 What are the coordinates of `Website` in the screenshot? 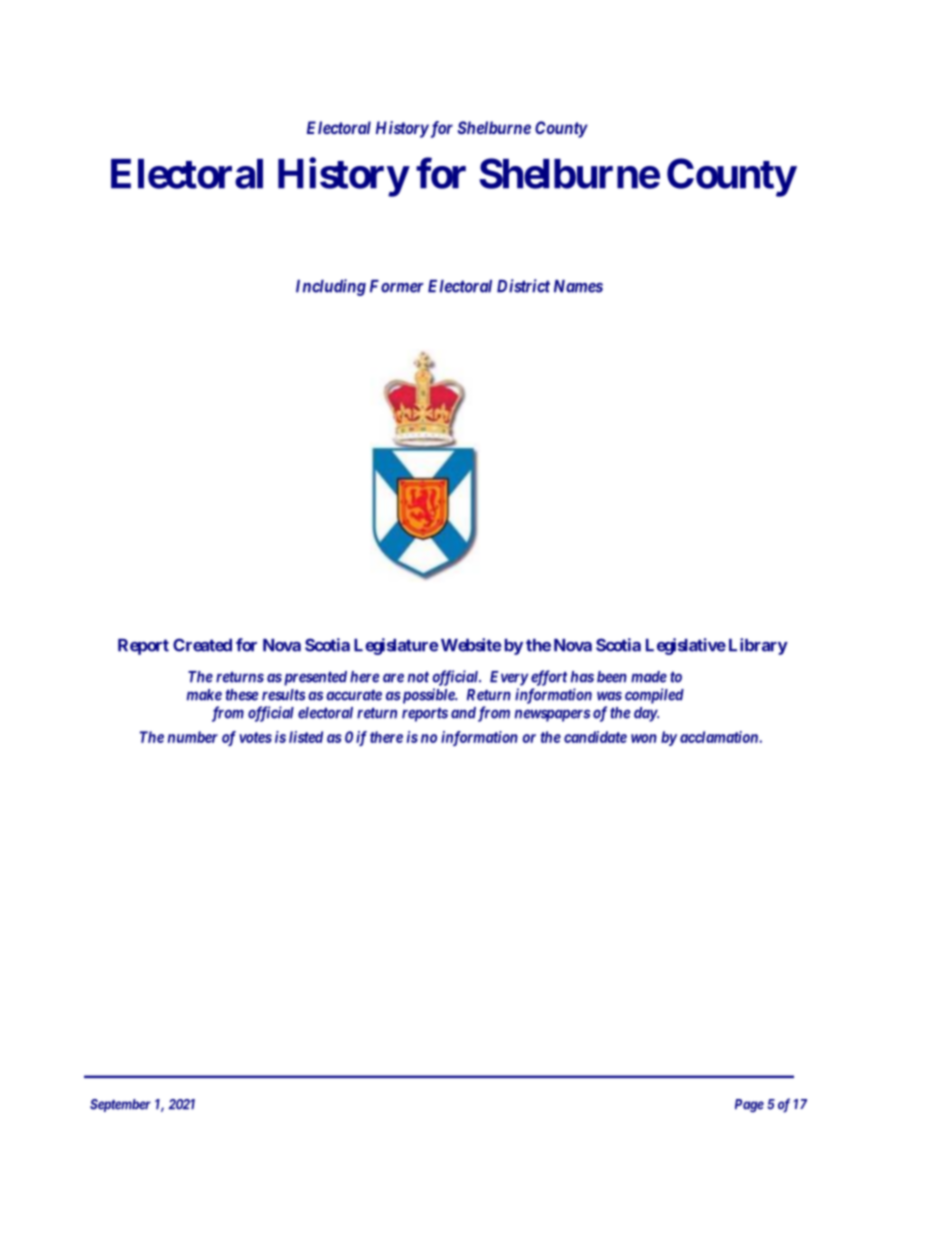 It's located at (470, 645).
